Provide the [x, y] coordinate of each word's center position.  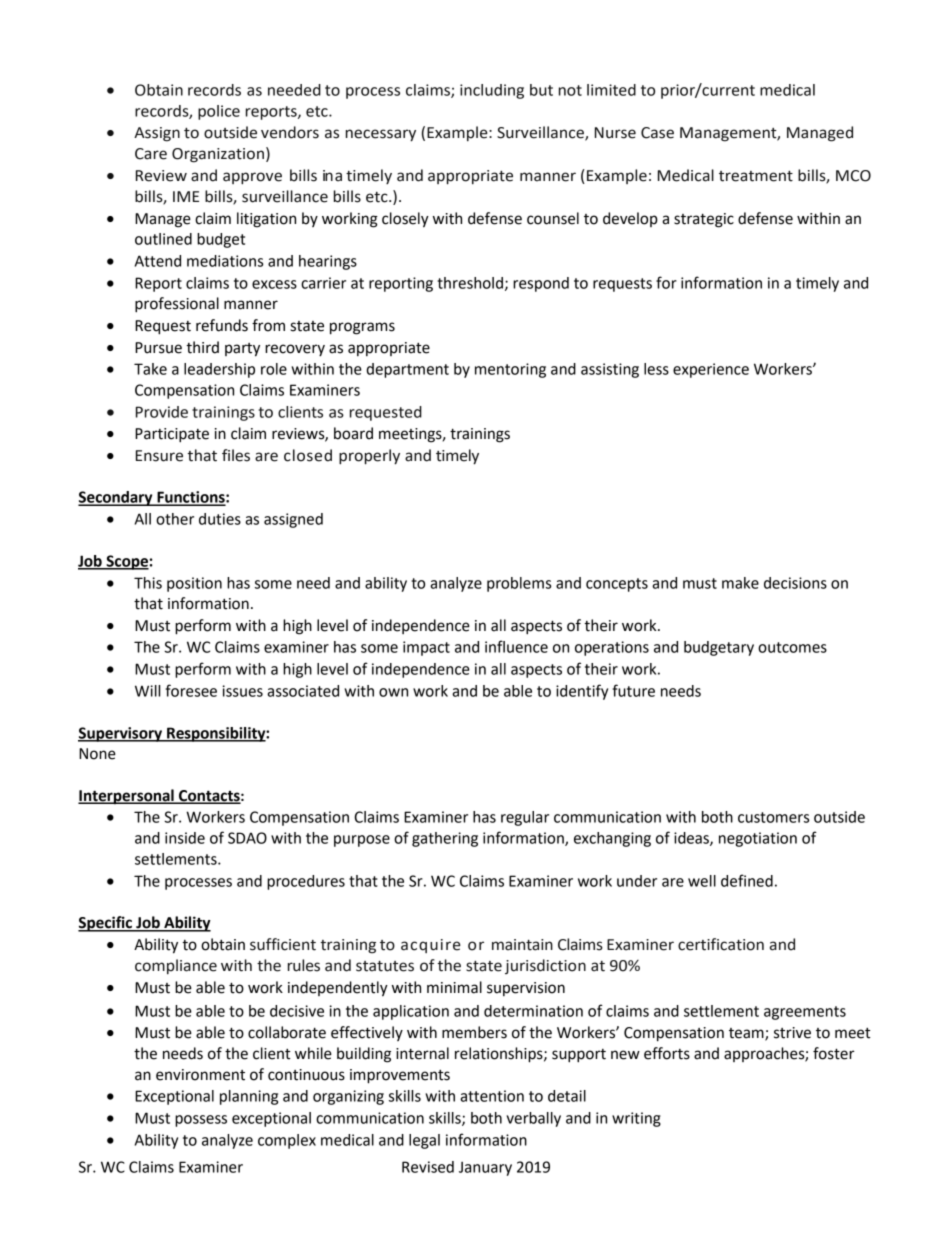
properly [369, 457]
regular [525, 818]
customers [773, 817]
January [485, 1168]
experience [711, 370]
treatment [756, 176]
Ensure [159, 456]
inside [185, 838]
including [492, 91]
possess [201, 1121]
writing [636, 1119]
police [219, 112]
